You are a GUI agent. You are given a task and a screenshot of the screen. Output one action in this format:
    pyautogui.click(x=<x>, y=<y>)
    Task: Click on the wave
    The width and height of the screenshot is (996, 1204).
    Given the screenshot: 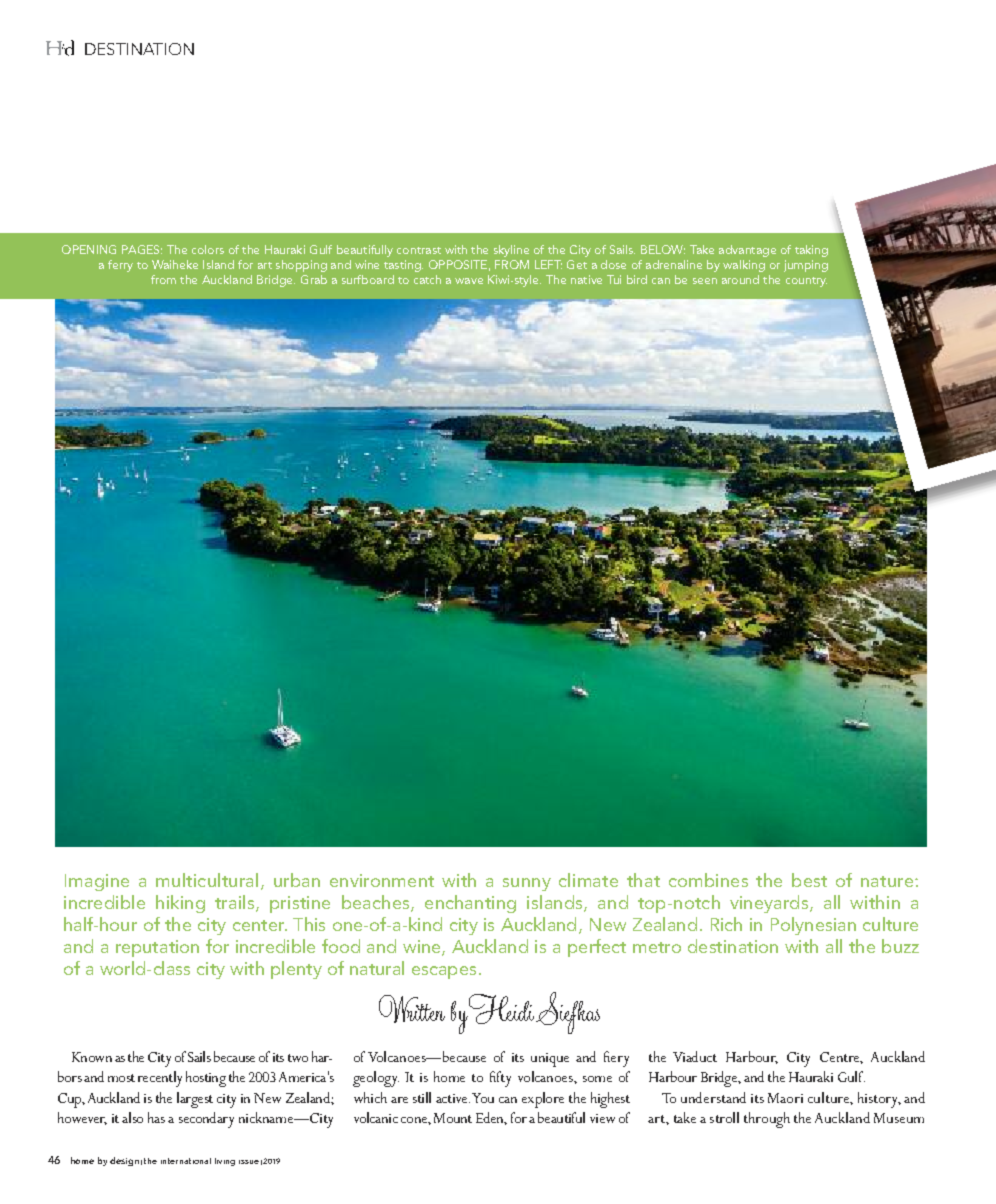 What is the action you would take?
    pyautogui.click(x=469, y=281)
